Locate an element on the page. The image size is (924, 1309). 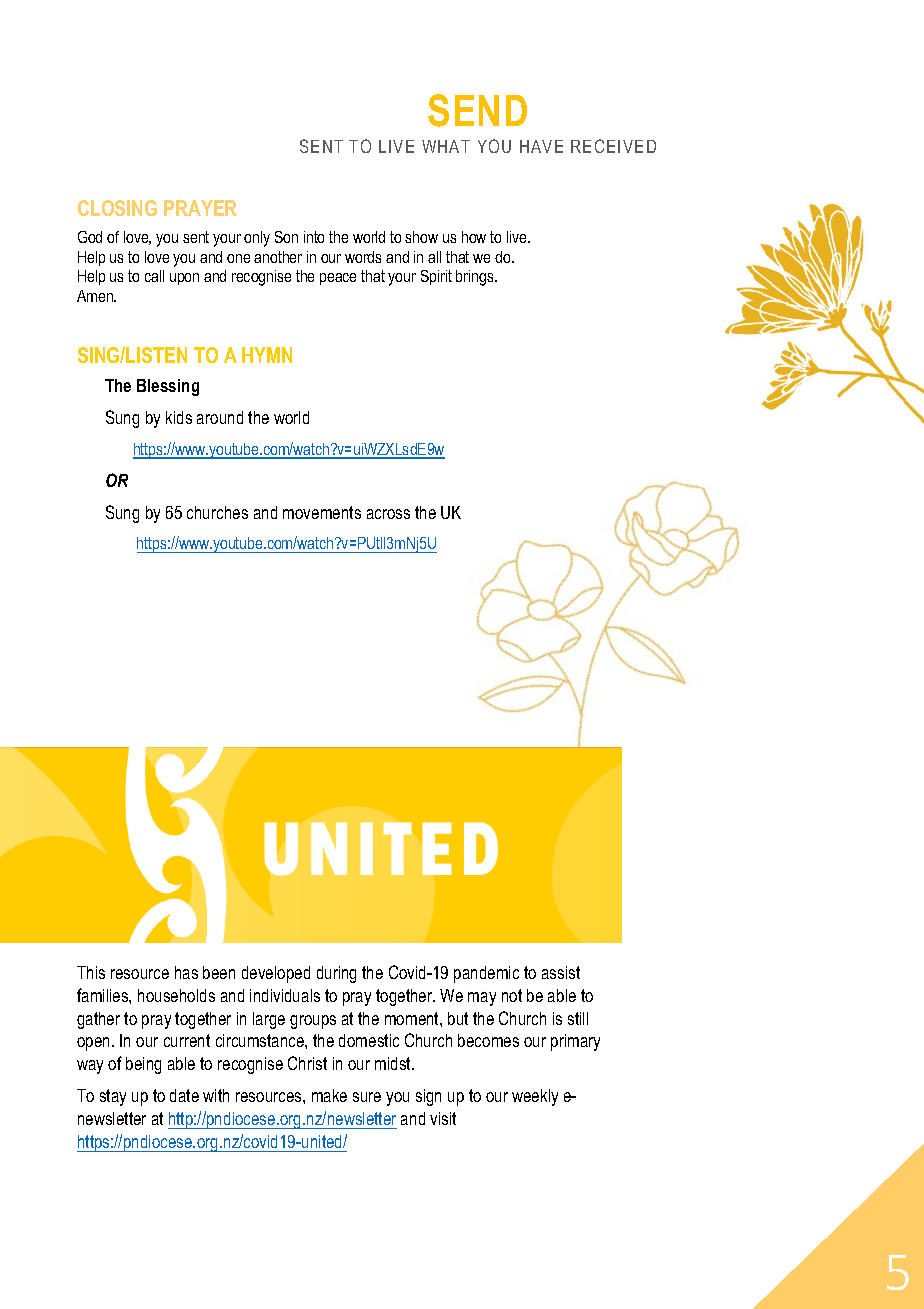
HAVE is located at coordinates (541, 146).
